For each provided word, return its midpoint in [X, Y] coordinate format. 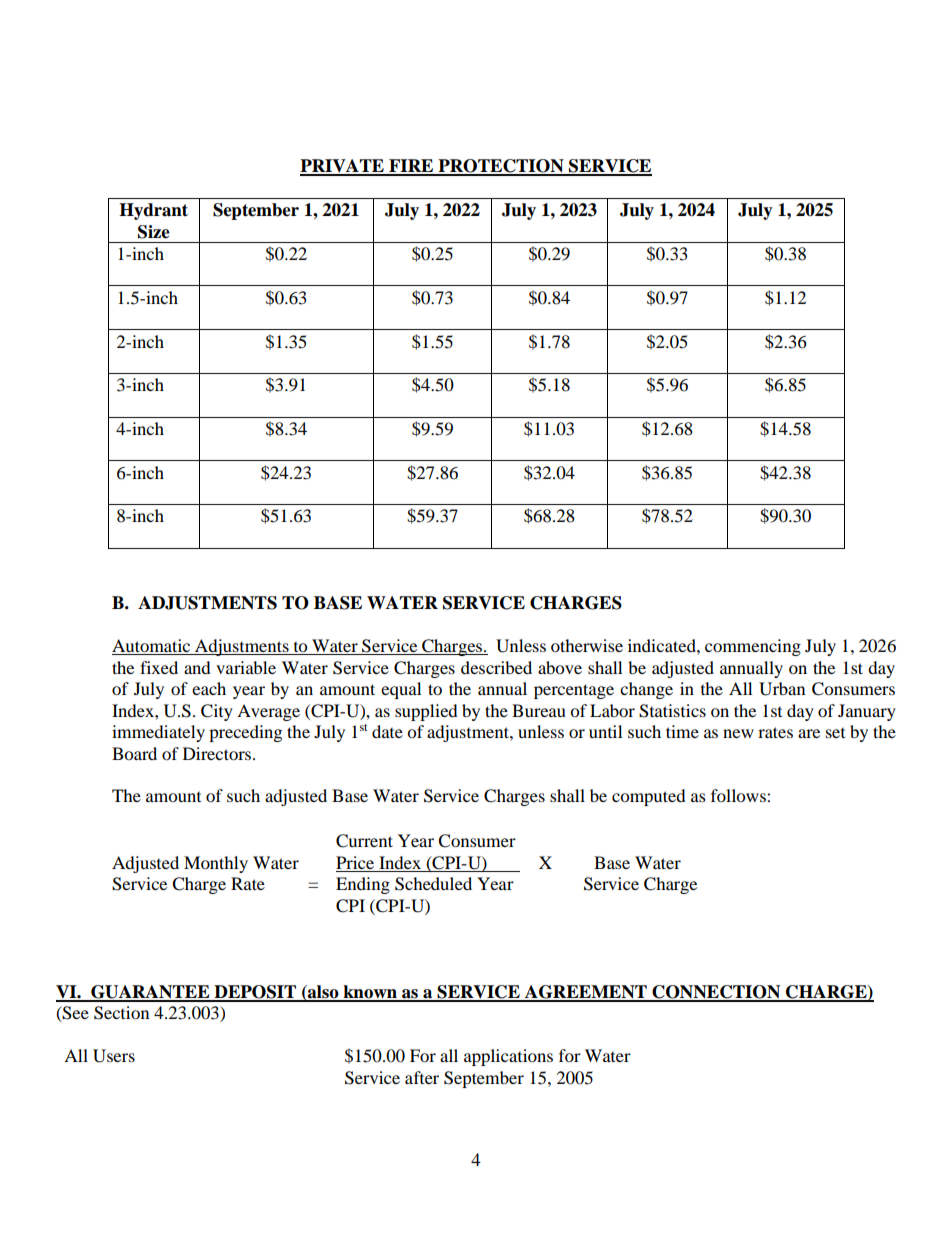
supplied [426, 712]
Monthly [216, 864]
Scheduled [433, 884]
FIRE [411, 167]
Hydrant [153, 211]
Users [114, 1056]
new [738, 733]
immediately [158, 733]
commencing [753, 647]
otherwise [587, 645]
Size [154, 232]
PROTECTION [501, 167]
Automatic [152, 647]
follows [739, 795]
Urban [782, 689]
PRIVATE [343, 167]
